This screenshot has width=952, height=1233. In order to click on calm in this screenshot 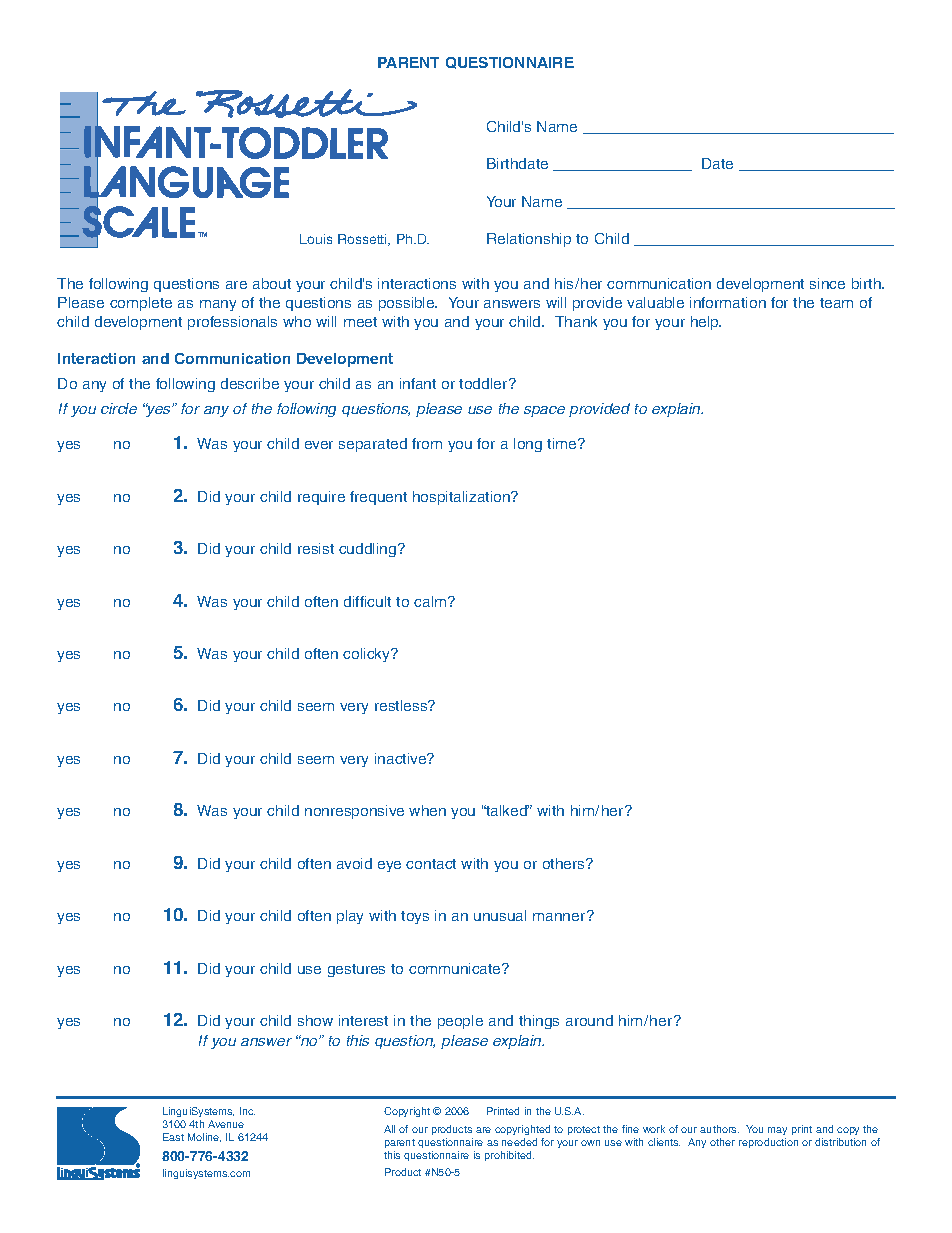, I will do `click(431, 601)`.
